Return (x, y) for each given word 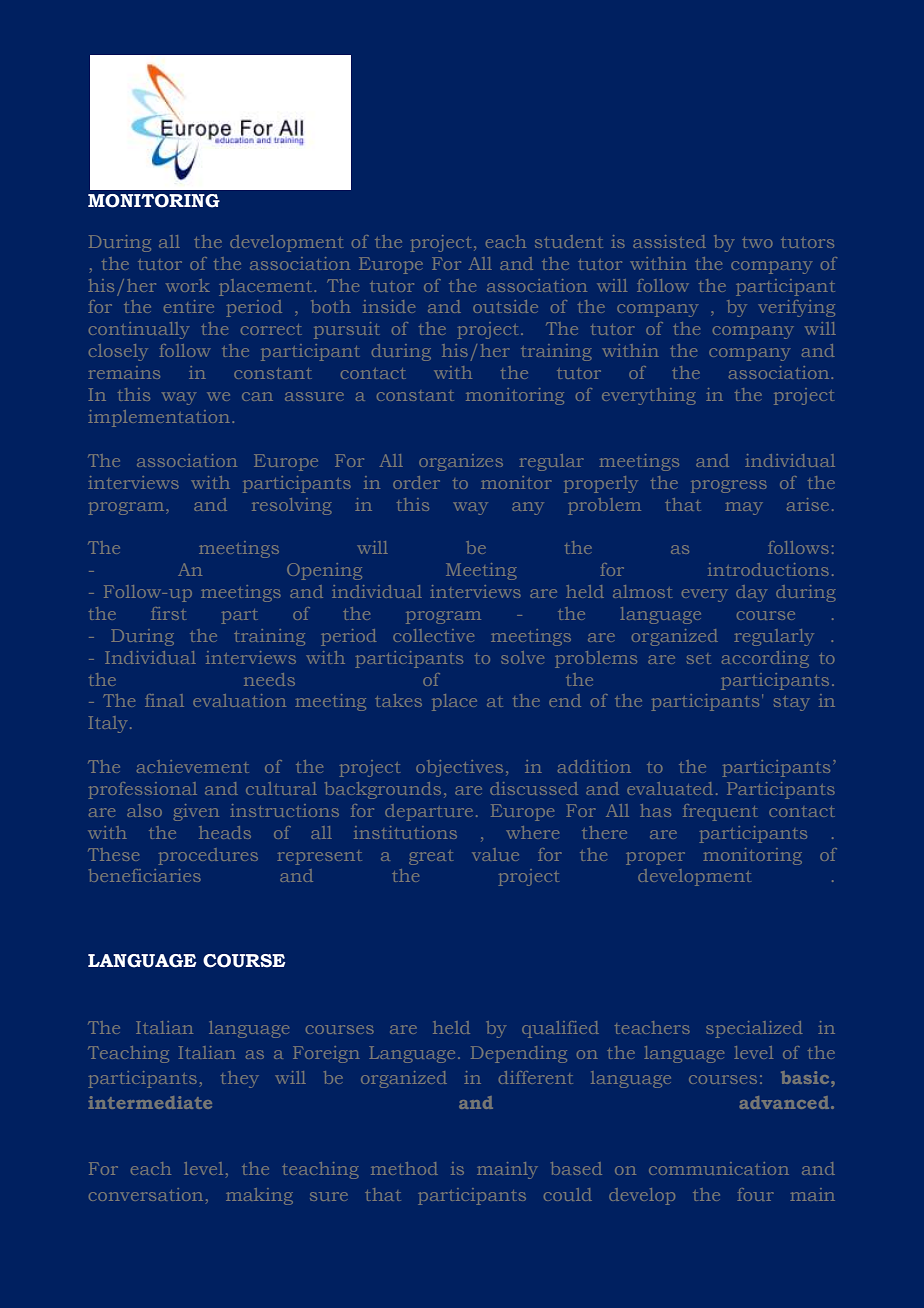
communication (719, 1168)
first (168, 613)
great (431, 858)
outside (505, 306)
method (404, 1168)
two (757, 242)
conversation (146, 1194)
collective (433, 635)
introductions (768, 569)
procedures (208, 856)
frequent (720, 812)
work (188, 285)
